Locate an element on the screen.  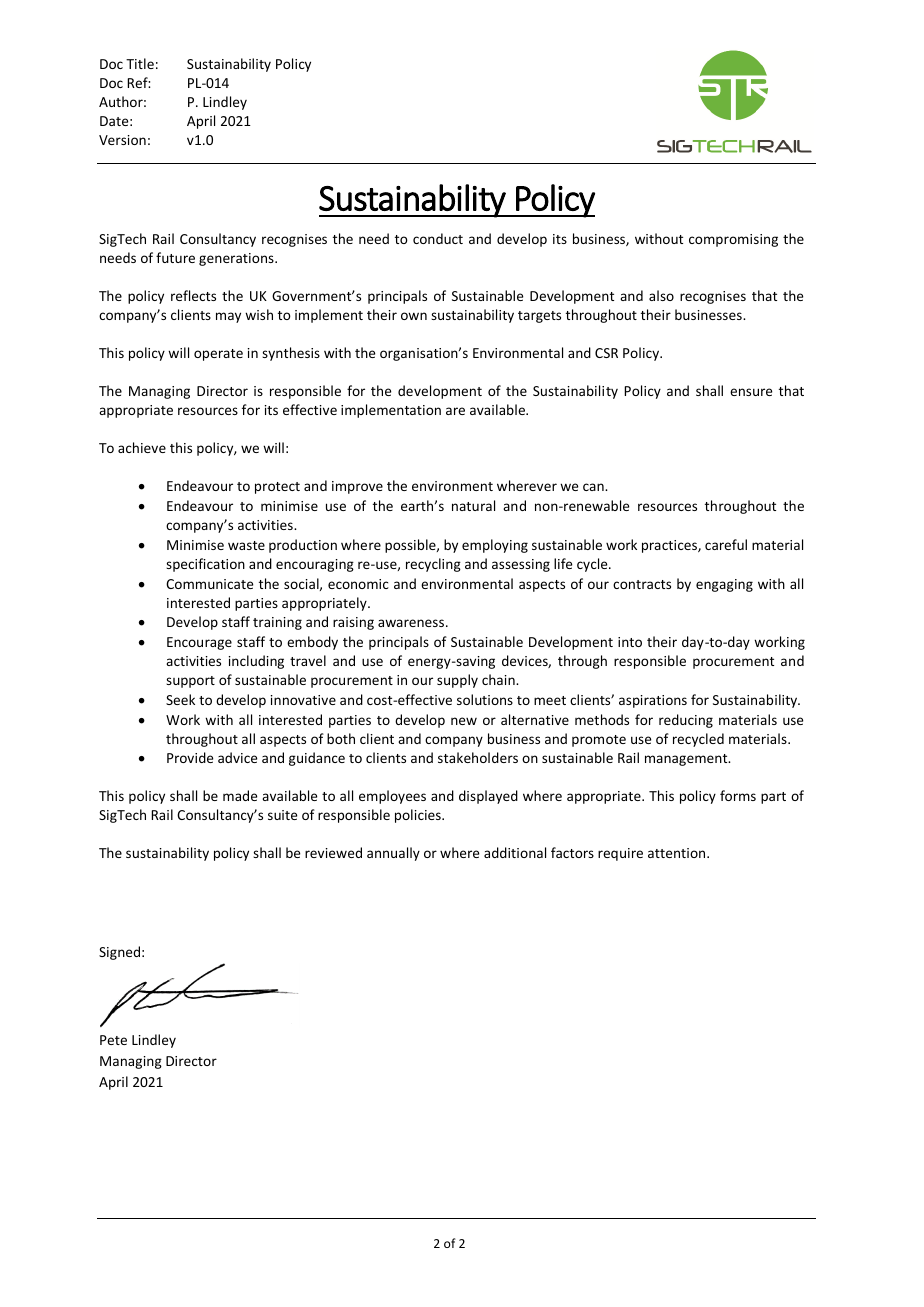
made is located at coordinates (240, 795).
